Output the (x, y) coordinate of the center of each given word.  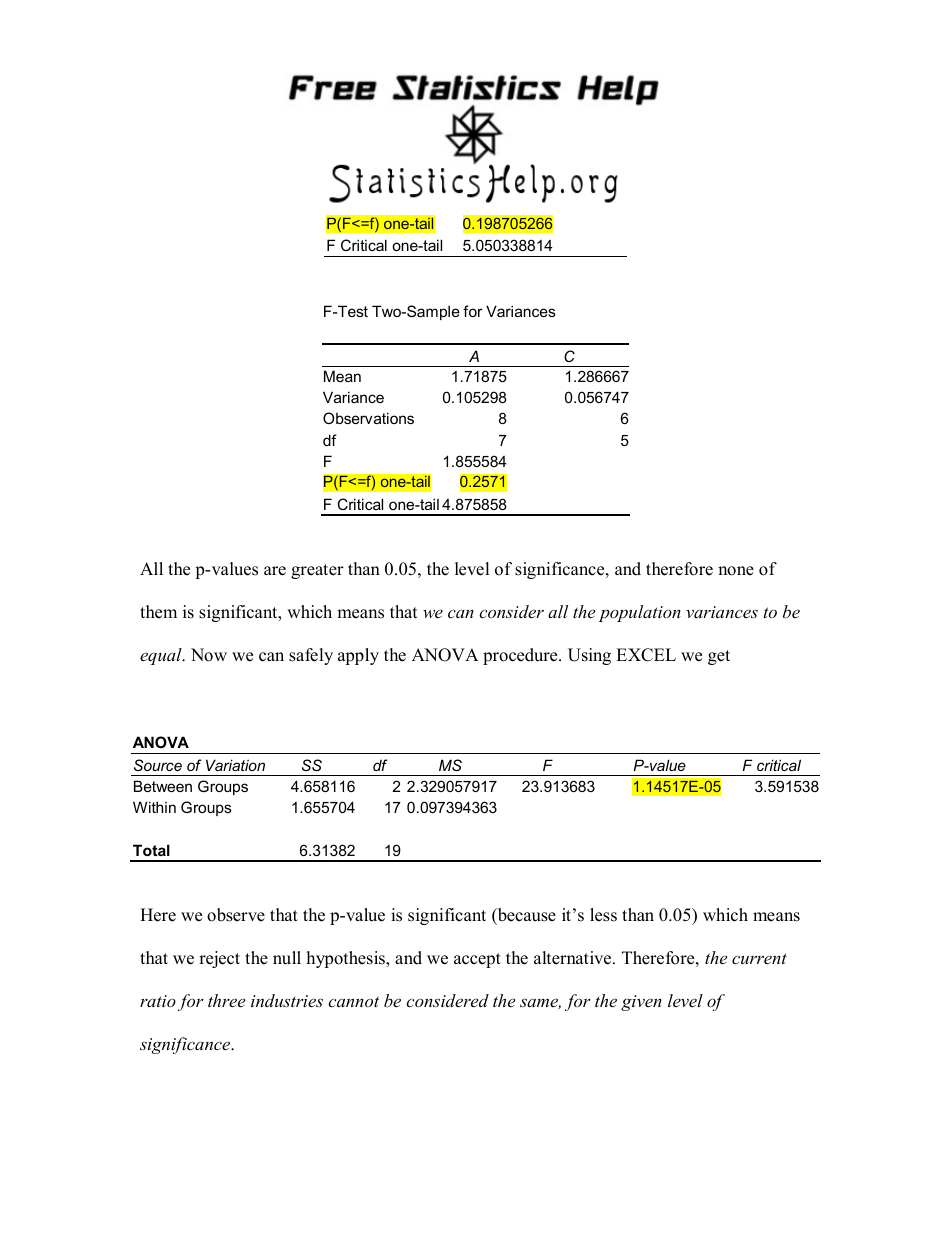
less (603, 915)
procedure (521, 656)
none (736, 571)
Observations (368, 418)
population (640, 613)
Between (163, 786)
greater (317, 571)
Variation (235, 765)
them (158, 612)
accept (477, 960)
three (226, 1000)
